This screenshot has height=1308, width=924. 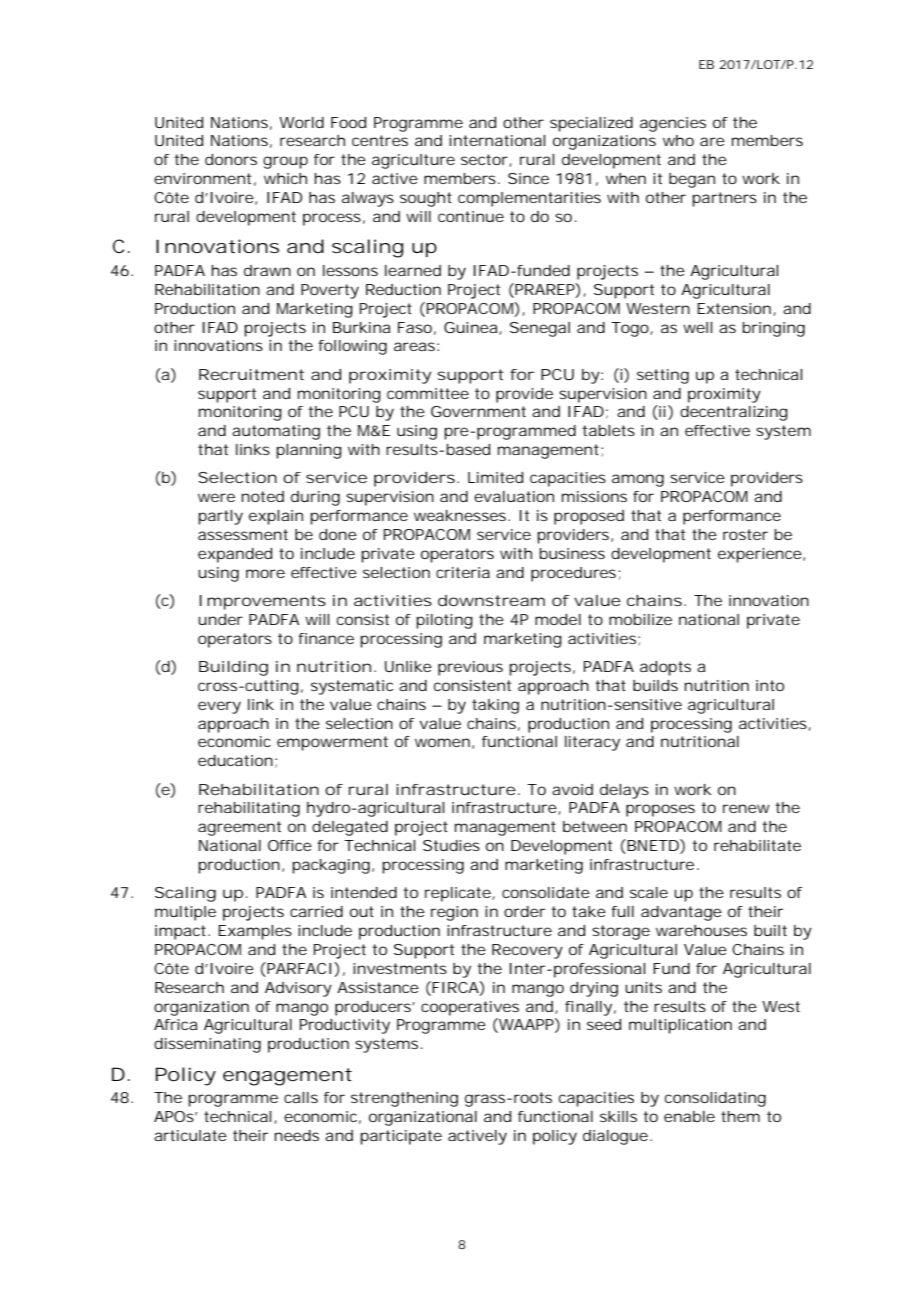 I want to click on warehouses, so click(x=701, y=930).
